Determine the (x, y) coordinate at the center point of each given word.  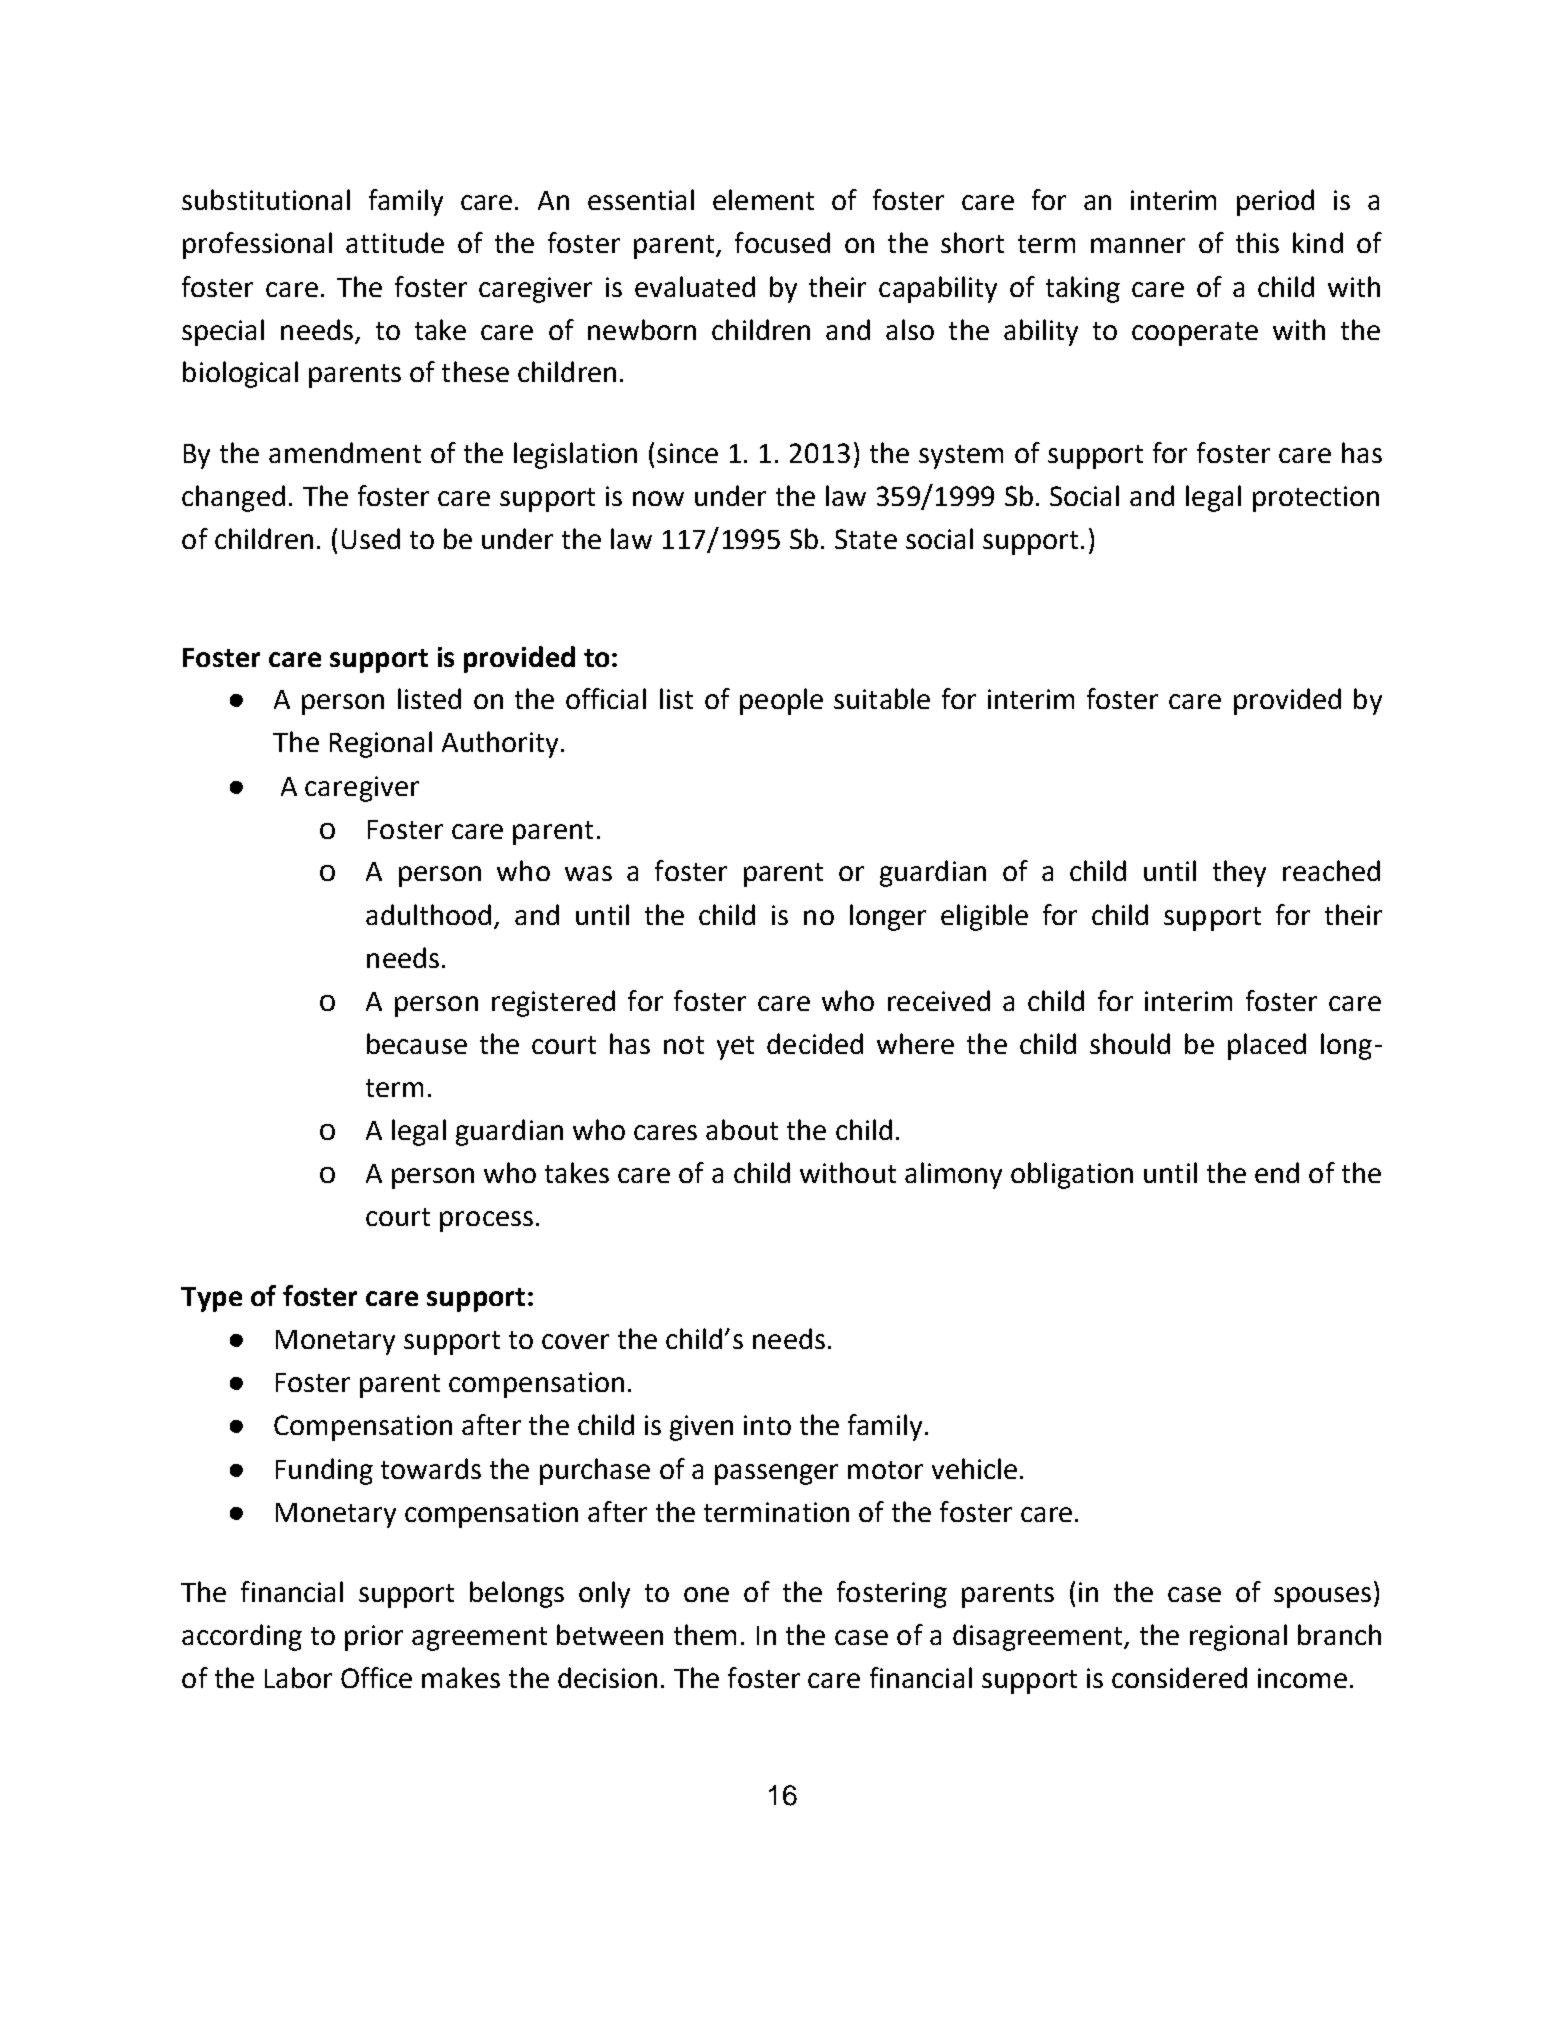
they (1239, 873)
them (705, 1634)
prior (374, 1638)
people (781, 701)
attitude (395, 242)
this (1257, 242)
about (742, 1129)
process (486, 1221)
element (763, 199)
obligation (1072, 1175)
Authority (500, 744)
